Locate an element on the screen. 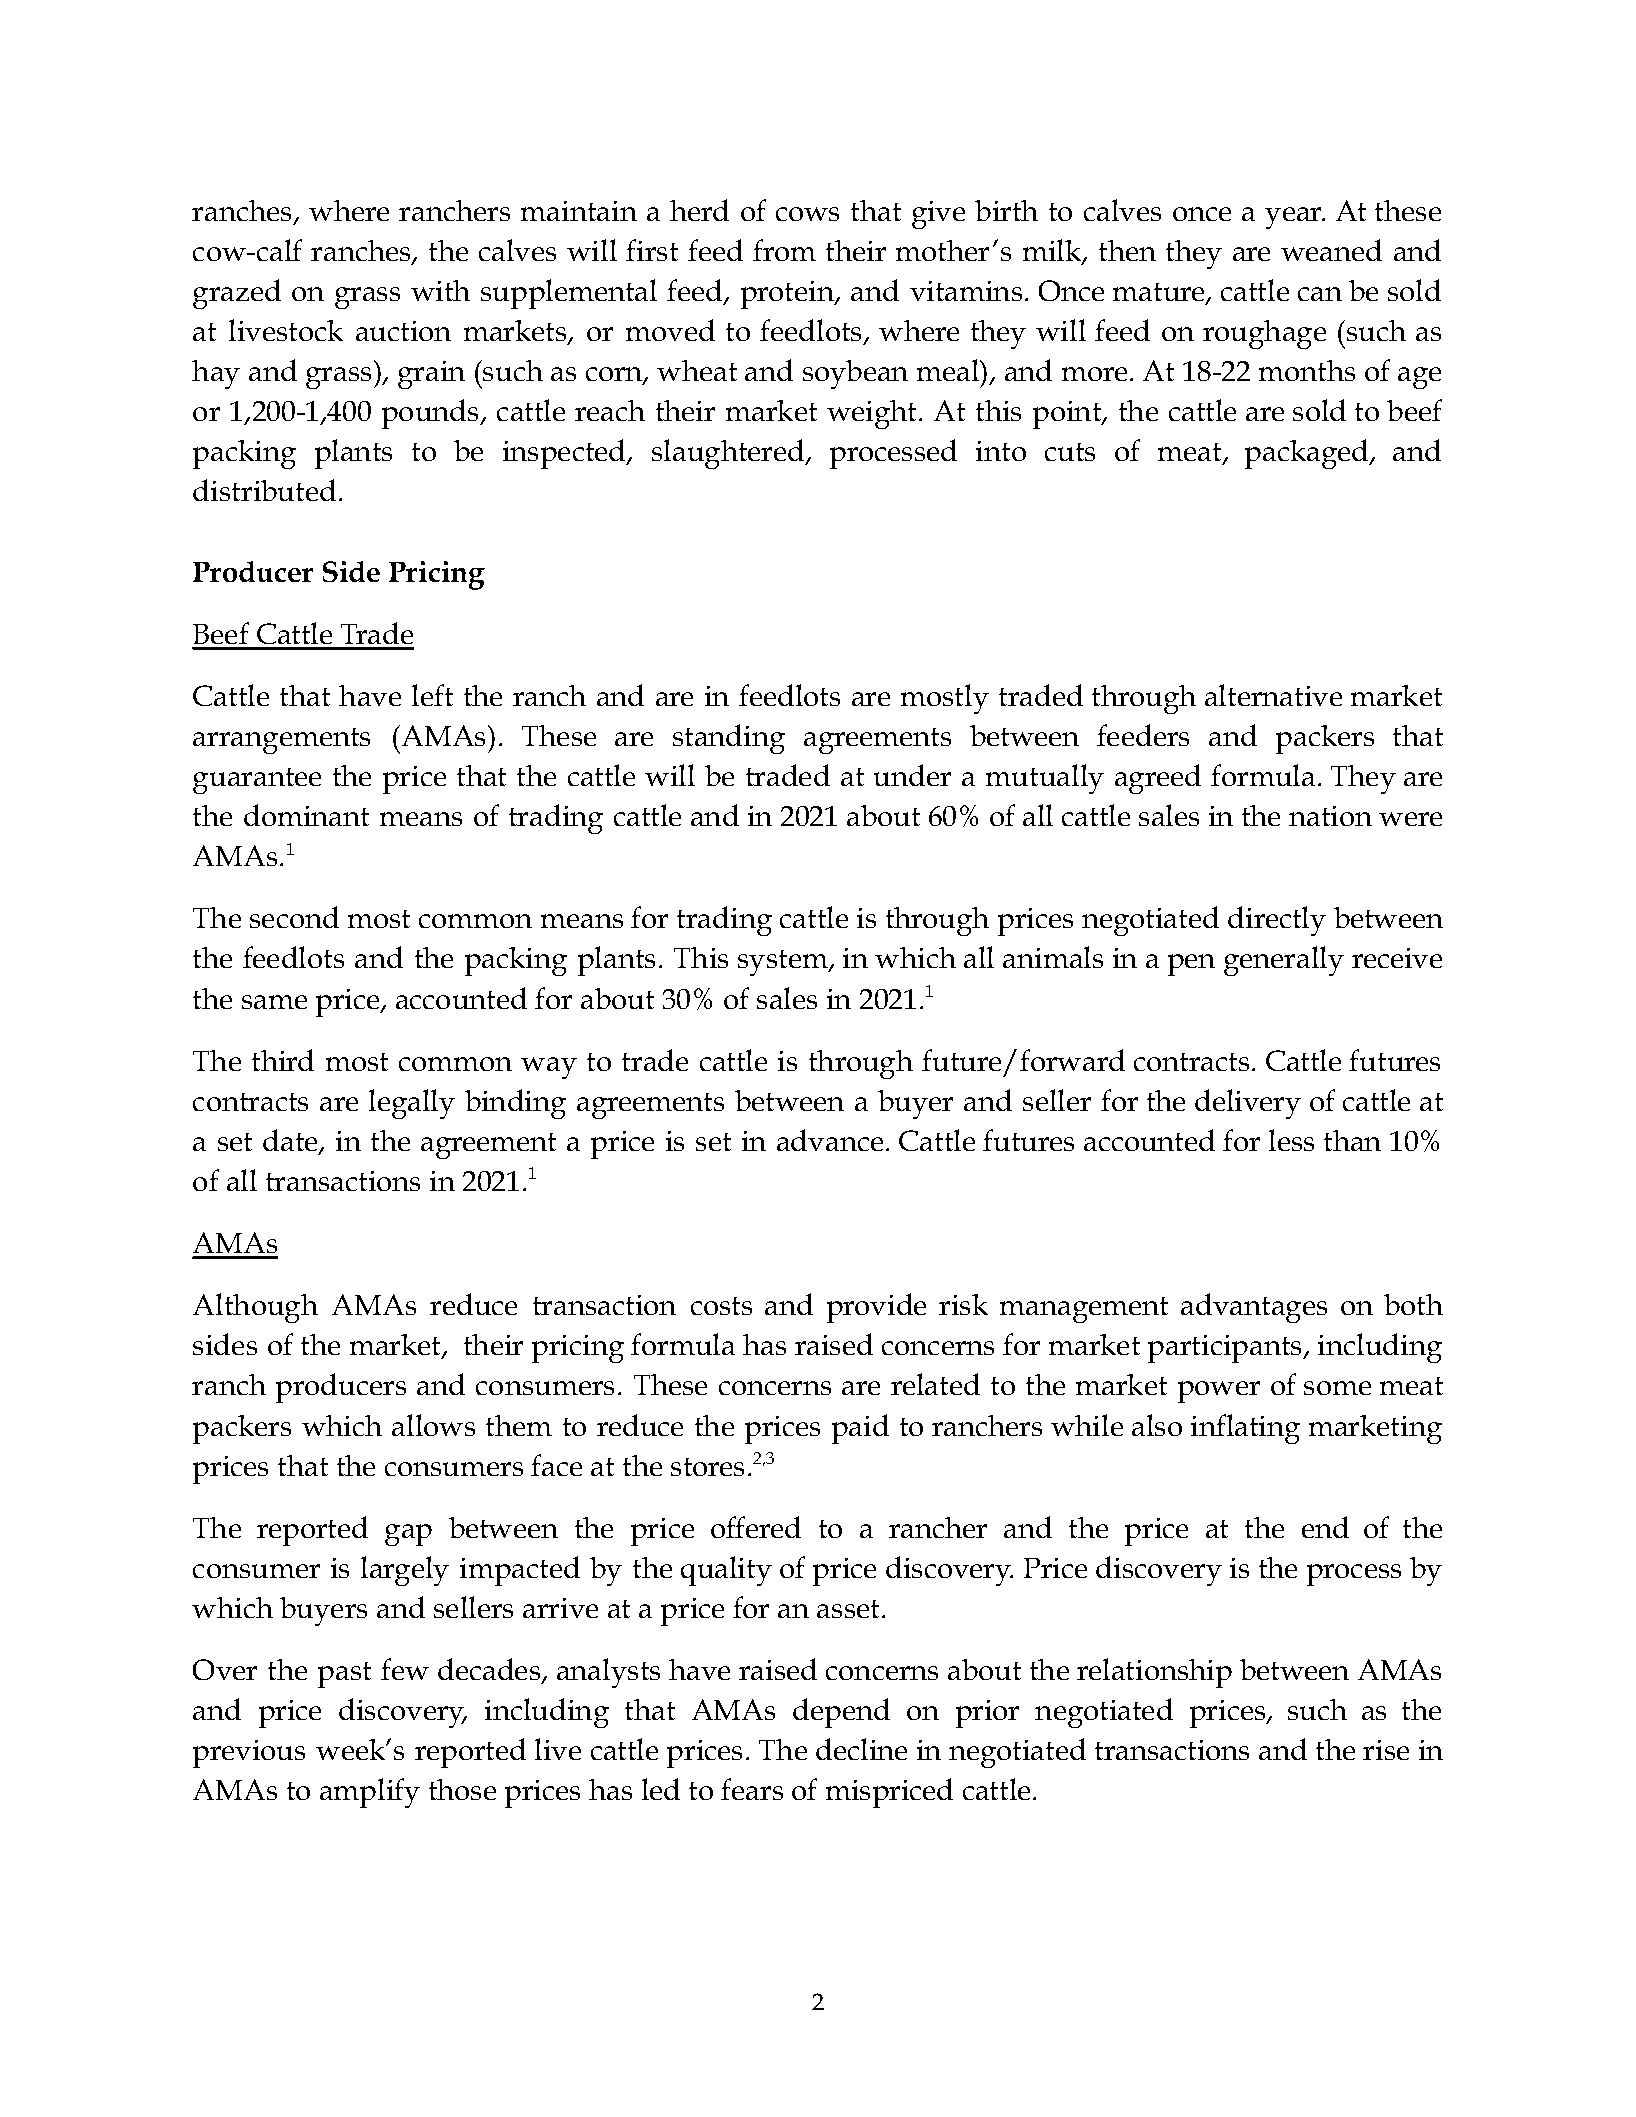 This screenshot has height=2117, width=1636. rise is located at coordinates (1386, 1750).
